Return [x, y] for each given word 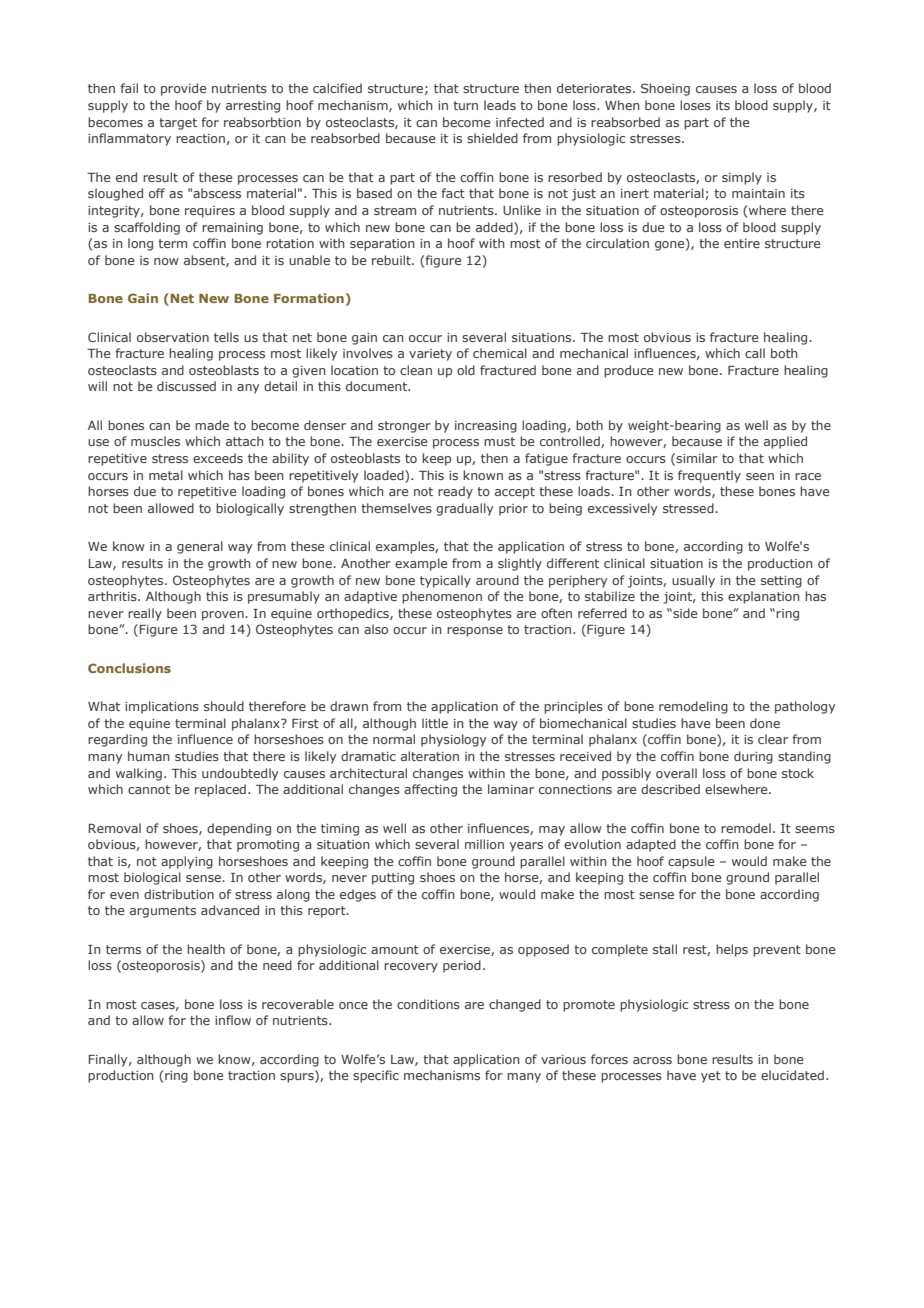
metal [166, 475]
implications [162, 707]
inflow [233, 1020]
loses [695, 105]
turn [465, 105]
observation [173, 337]
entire [742, 243]
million [484, 844]
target [178, 124]
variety [430, 355]
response [475, 632]
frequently [709, 476]
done [765, 723]
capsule [691, 862]
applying [187, 862]
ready [455, 492]
